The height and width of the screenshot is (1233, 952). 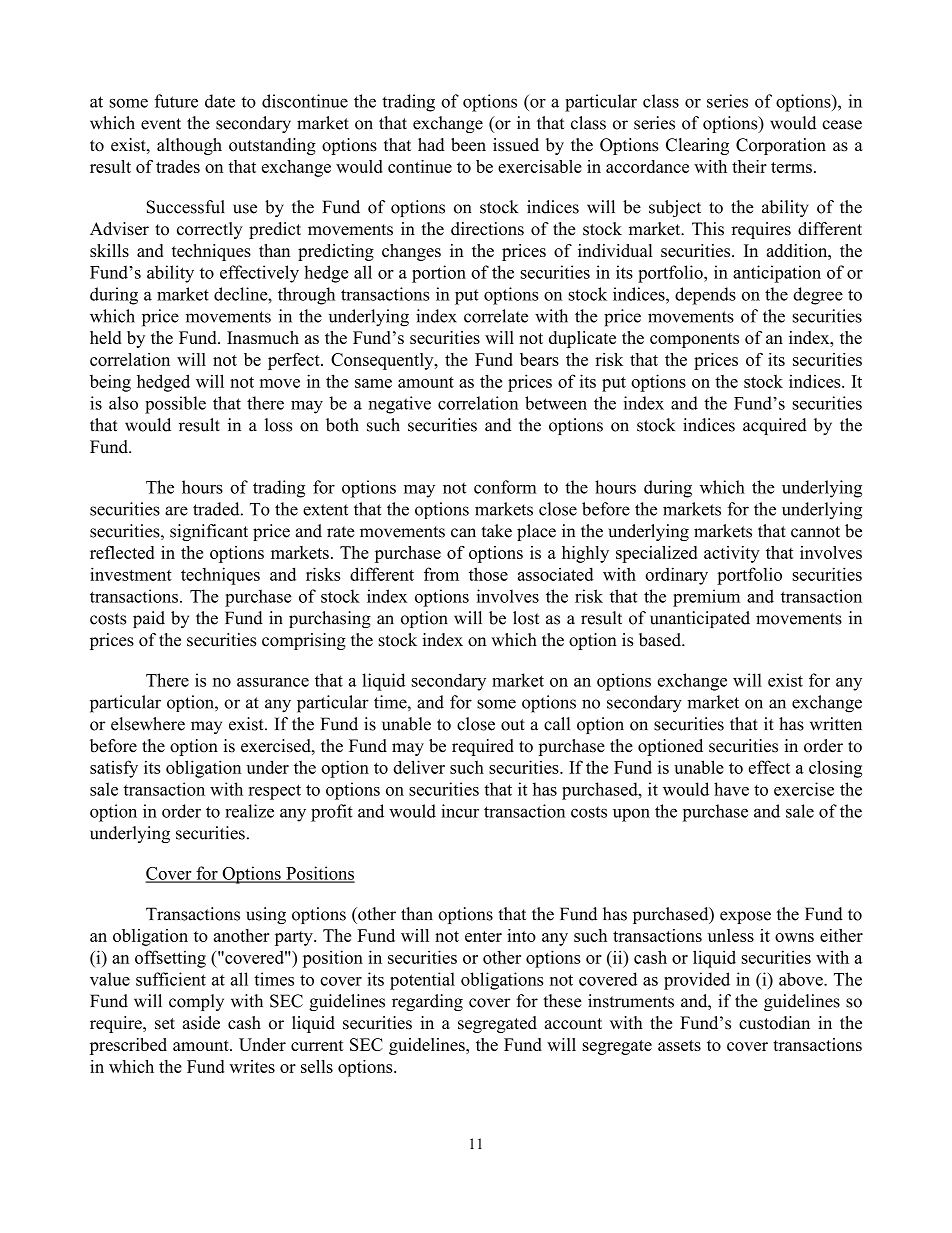 What do you see at coordinates (175, 405) in the screenshot?
I see `possible` at bounding box center [175, 405].
